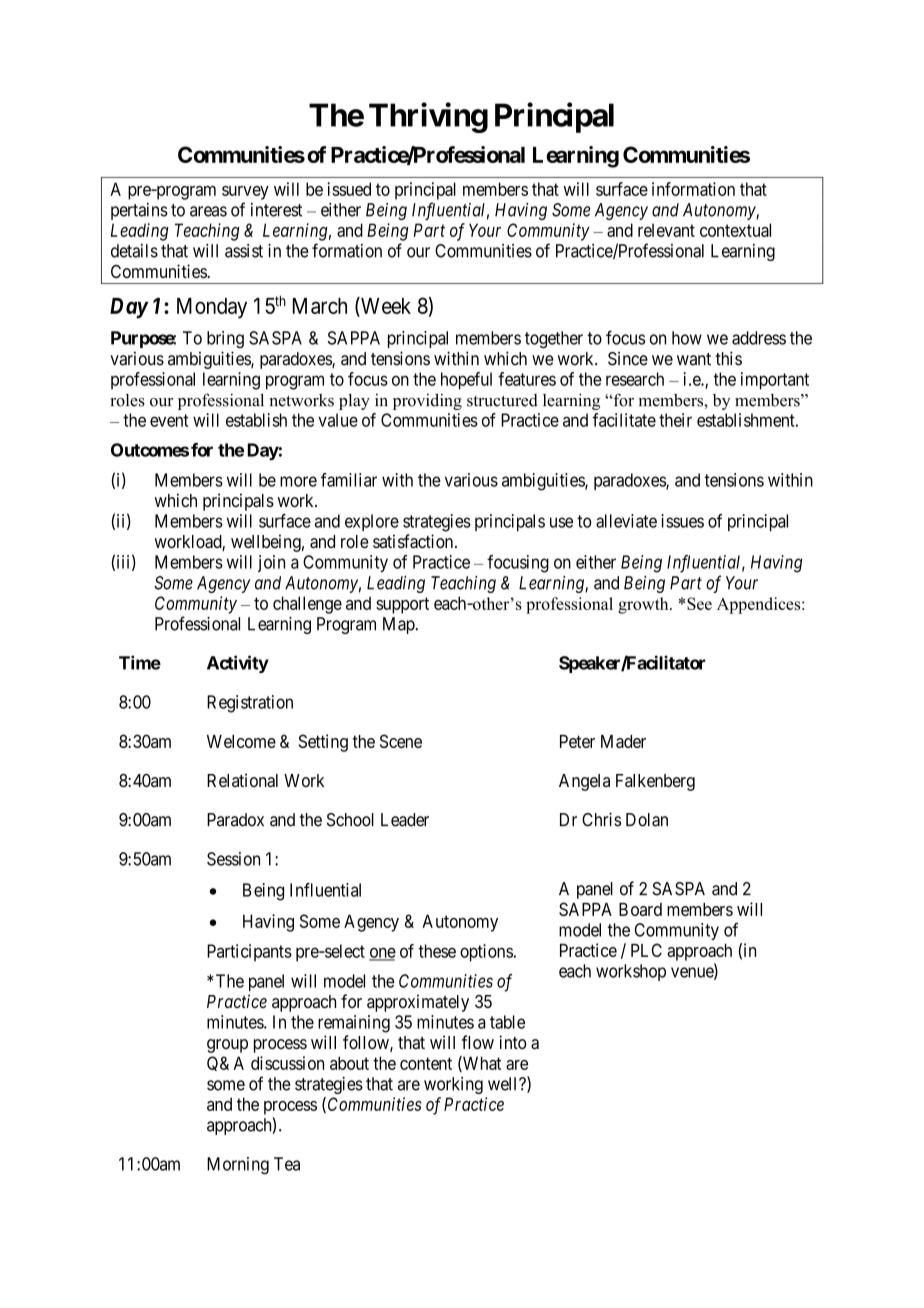 This image has height=1308, width=924. Describe the element at coordinates (238, 1166) in the image. I see `Morning` at that location.
